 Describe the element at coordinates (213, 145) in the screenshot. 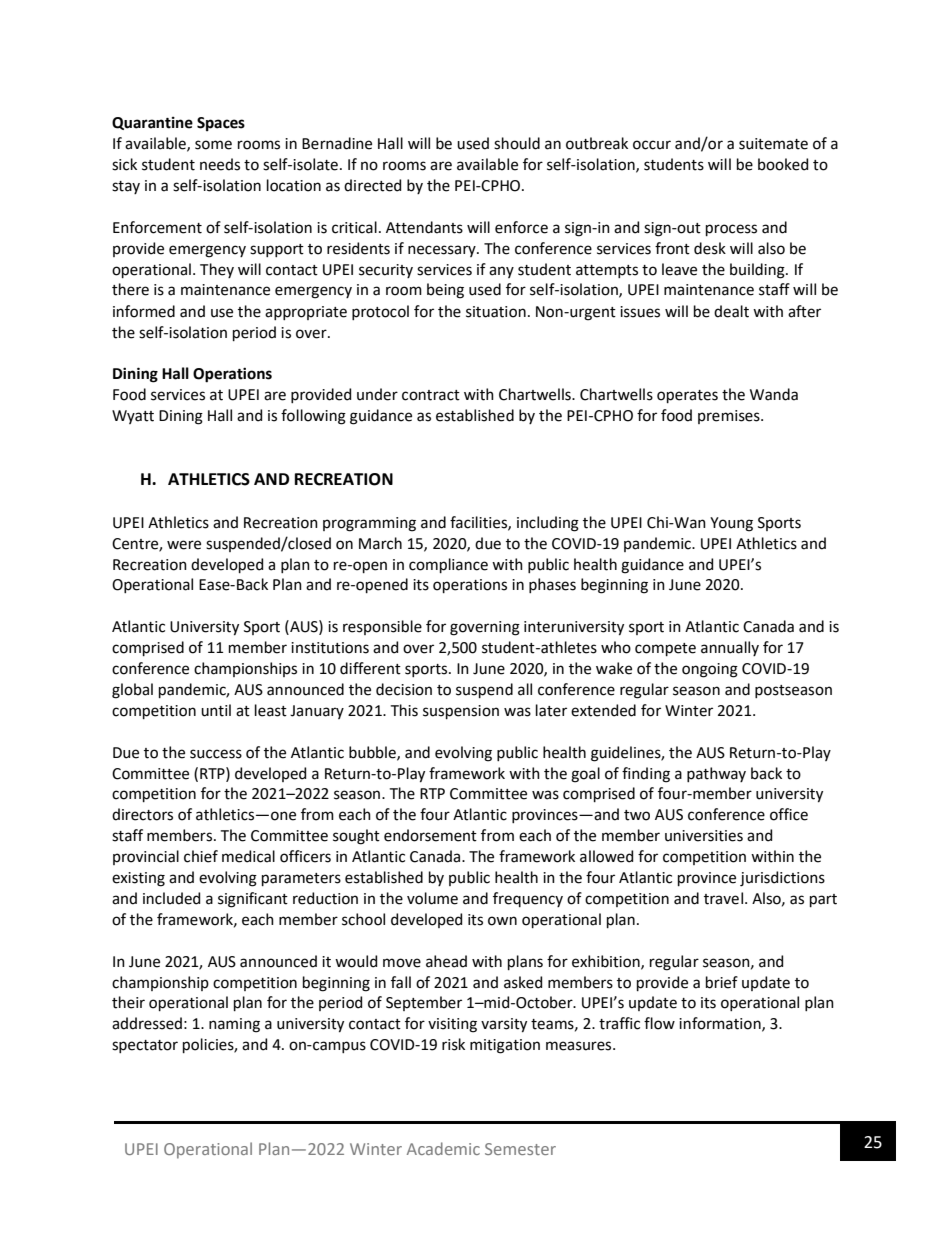

I see `some` at that location.
